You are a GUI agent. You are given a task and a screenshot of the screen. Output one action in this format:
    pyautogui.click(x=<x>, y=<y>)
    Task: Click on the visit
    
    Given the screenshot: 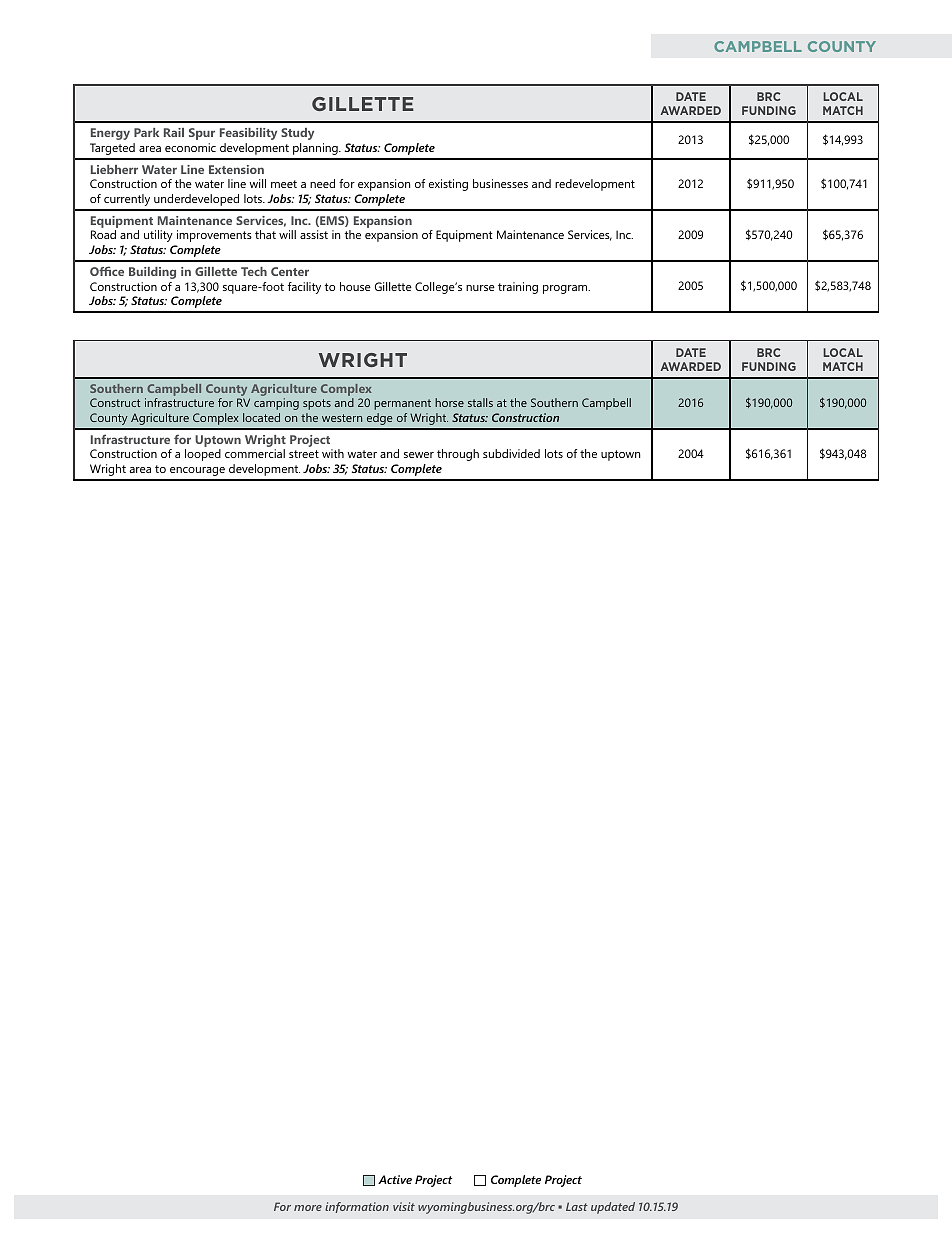 What is the action you would take?
    pyautogui.click(x=404, y=1206)
